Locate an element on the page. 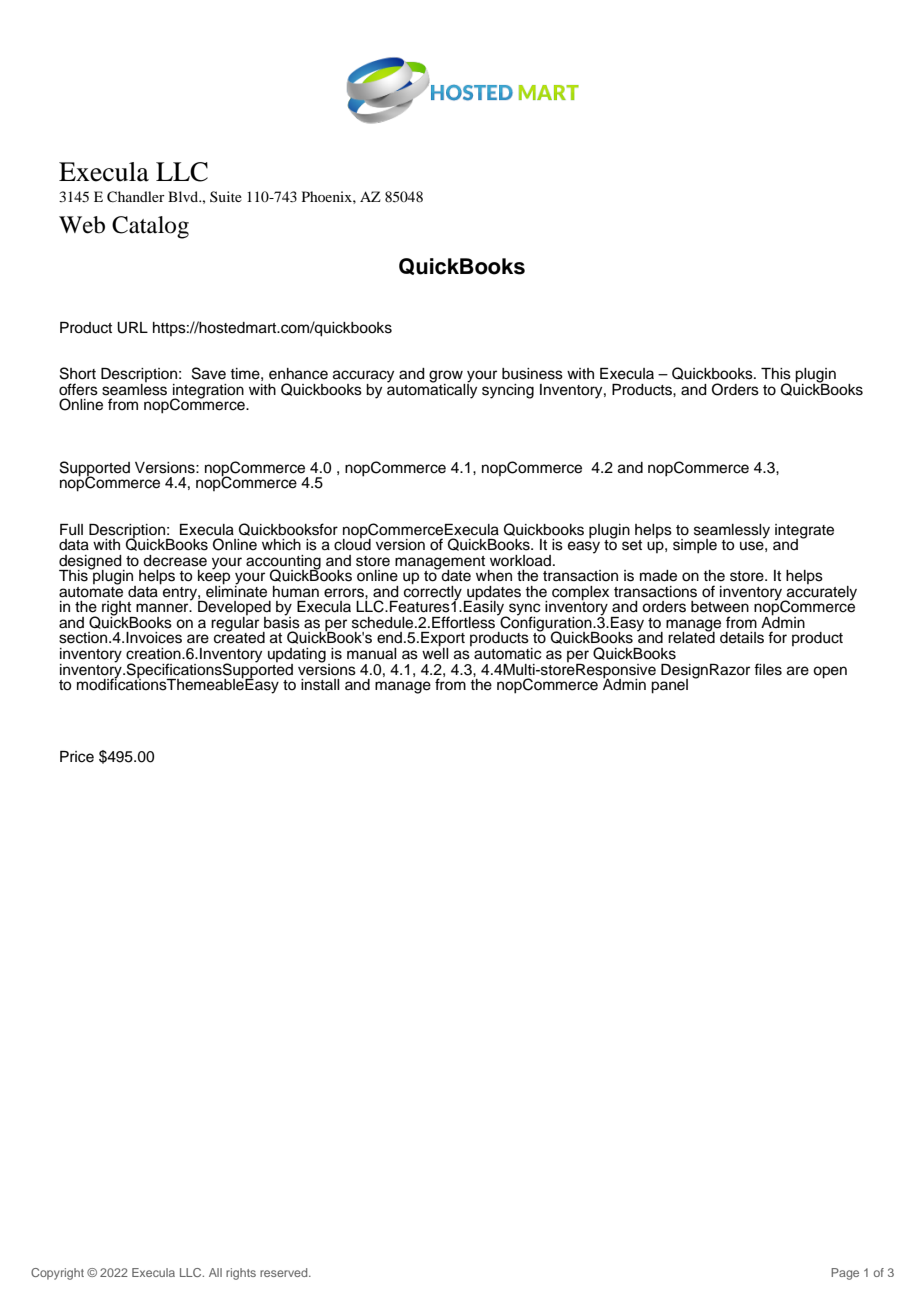 Image resolution: width=924 pixels, height=1308 pixels. updating is located at coordinates (297, 656).
